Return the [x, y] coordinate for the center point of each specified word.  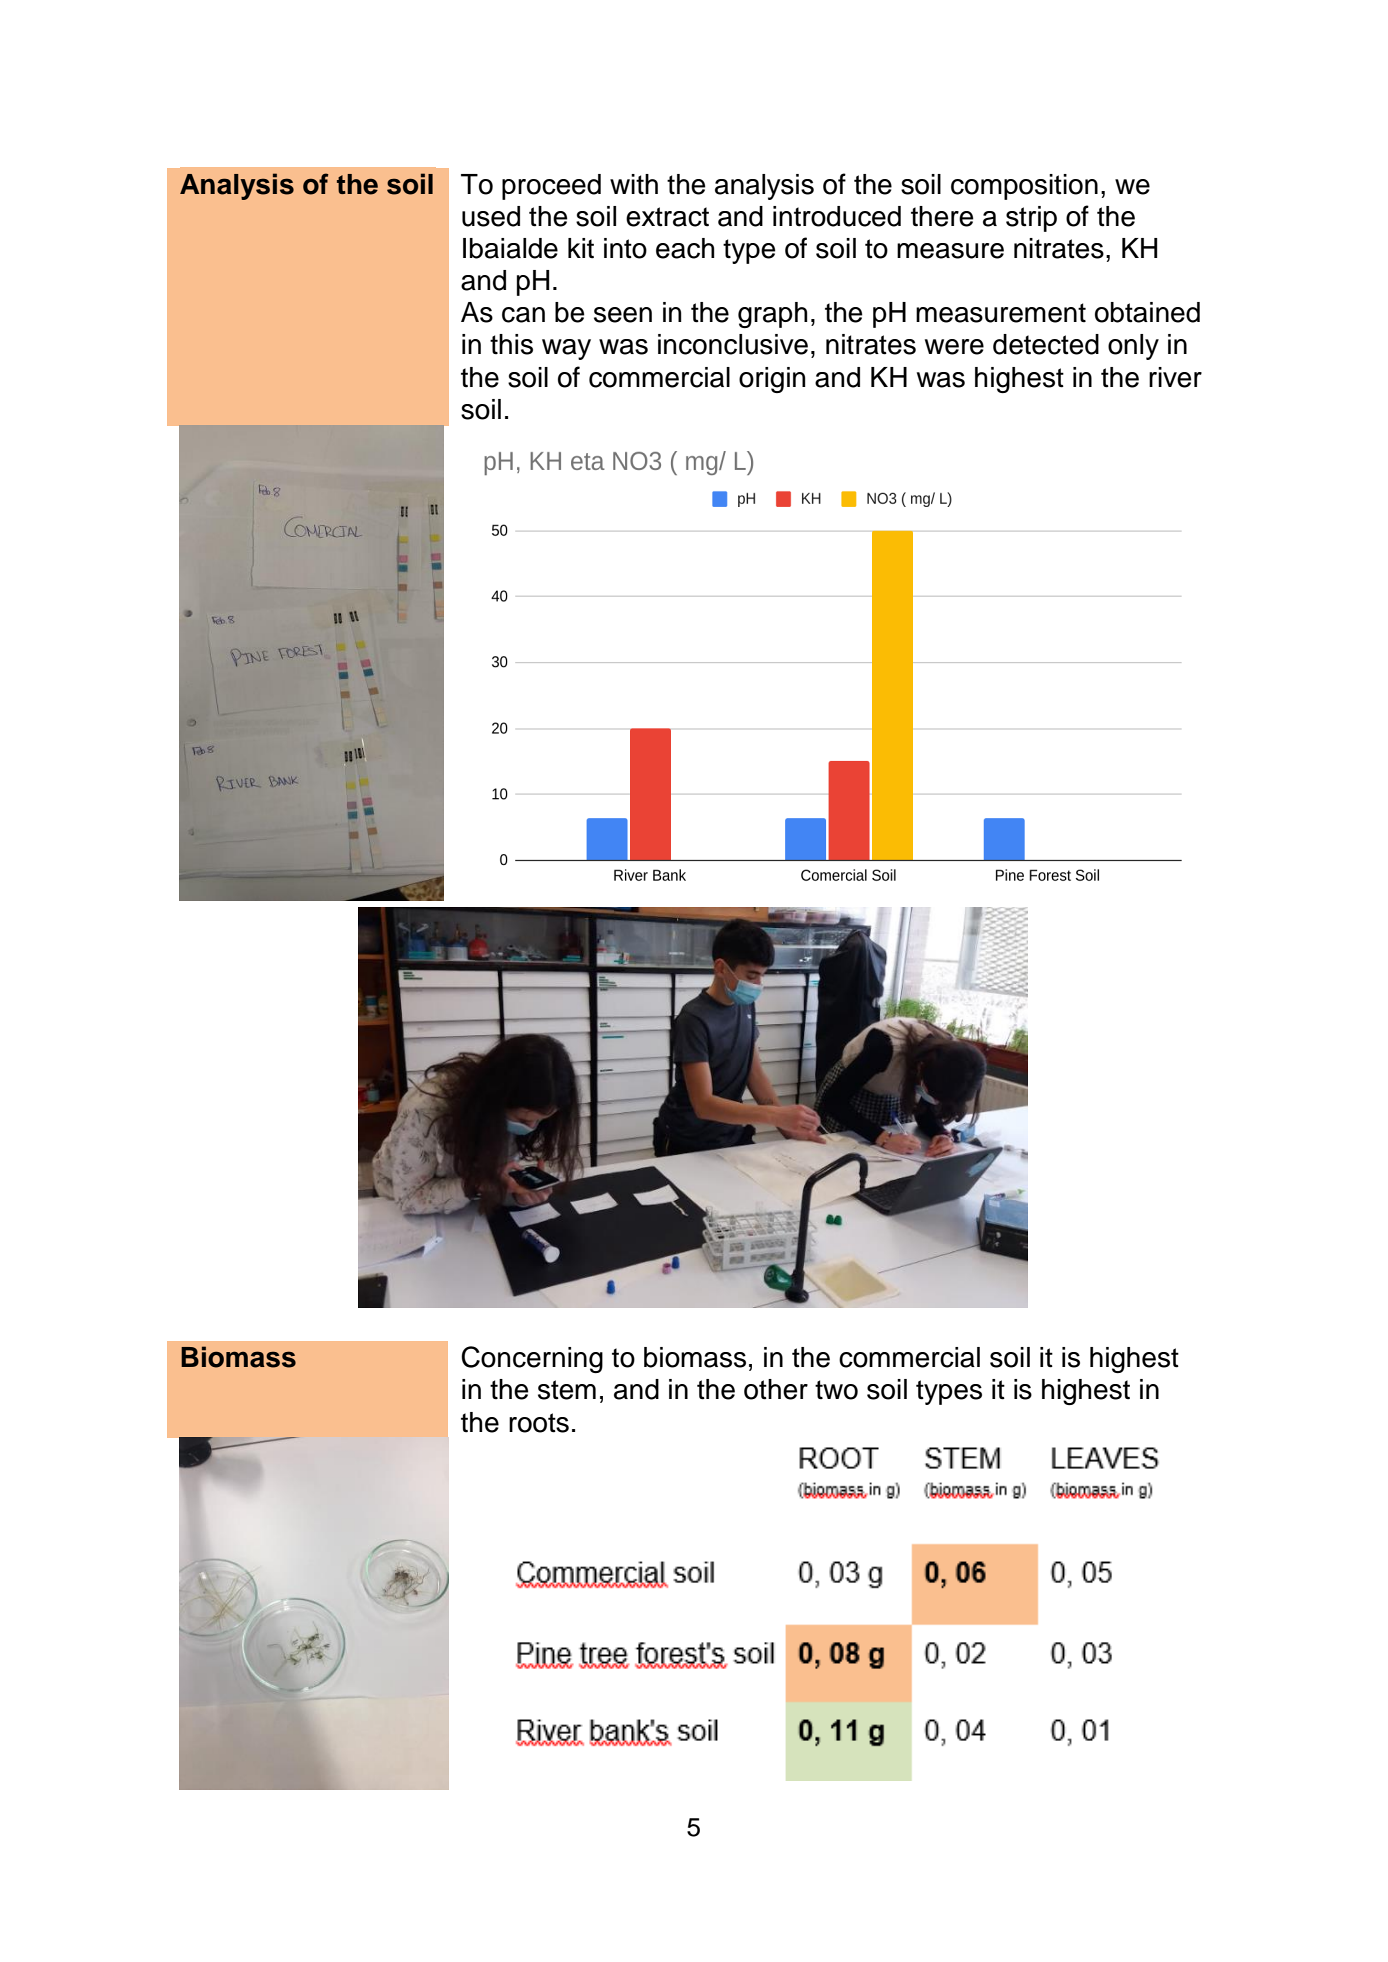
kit [581, 248]
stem [567, 1390]
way [566, 349]
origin [772, 380]
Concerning [532, 1359]
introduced [837, 216]
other [776, 1389]
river [1175, 377]
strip [1031, 219]
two [836, 1390]
